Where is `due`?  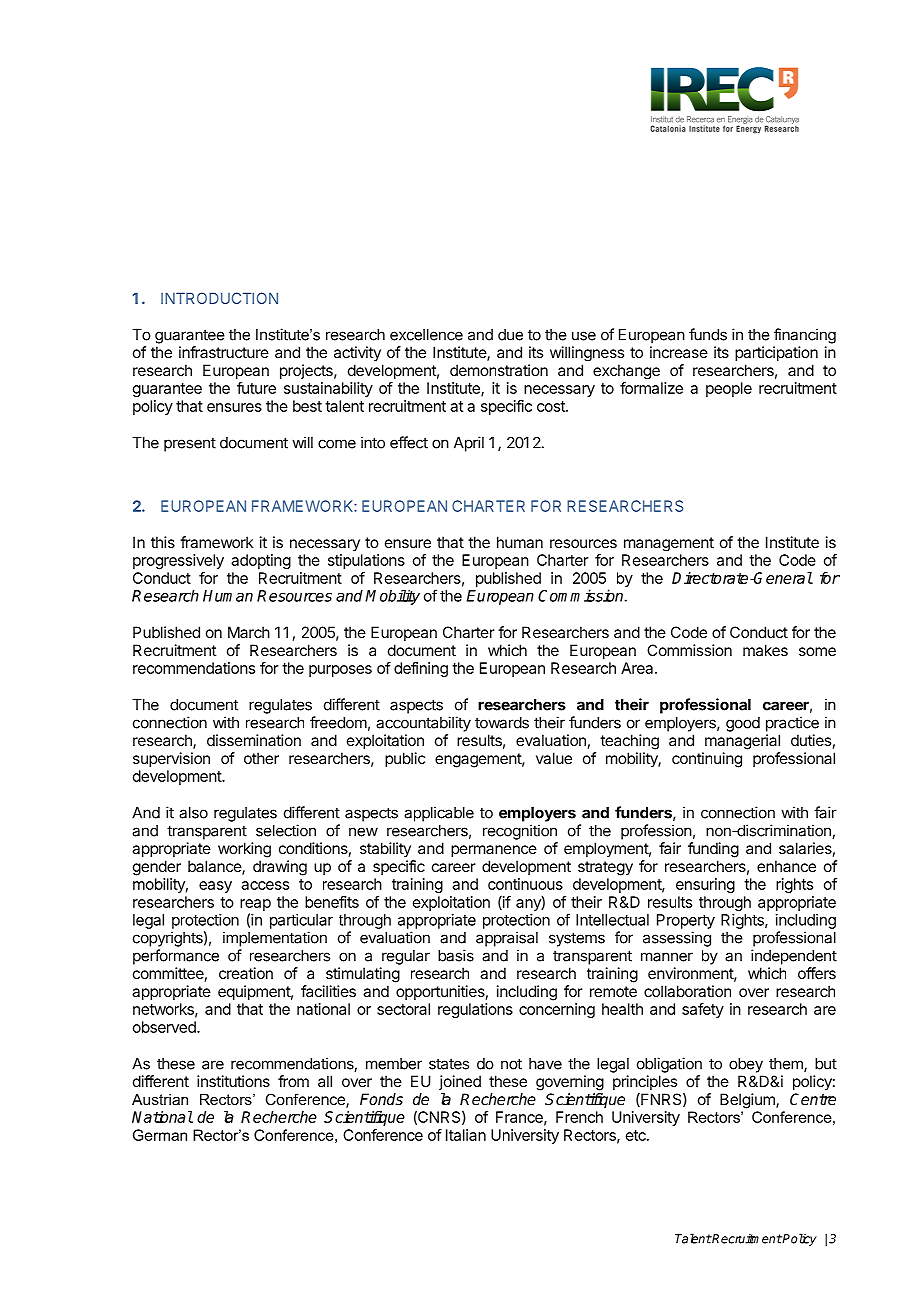
due is located at coordinates (510, 335).
